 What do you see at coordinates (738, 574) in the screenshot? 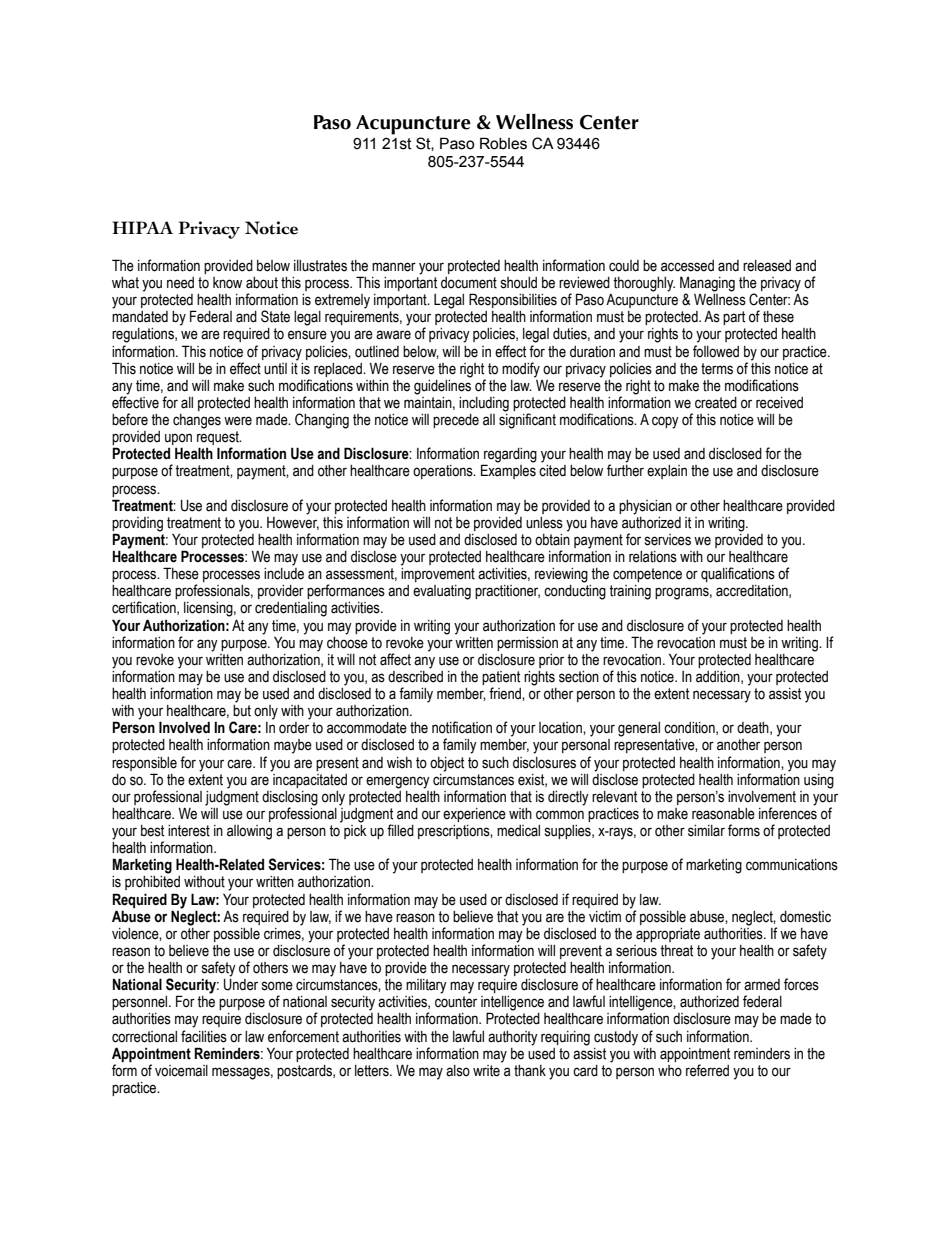
I see `qualifications` at bounding box center [738, 574].
